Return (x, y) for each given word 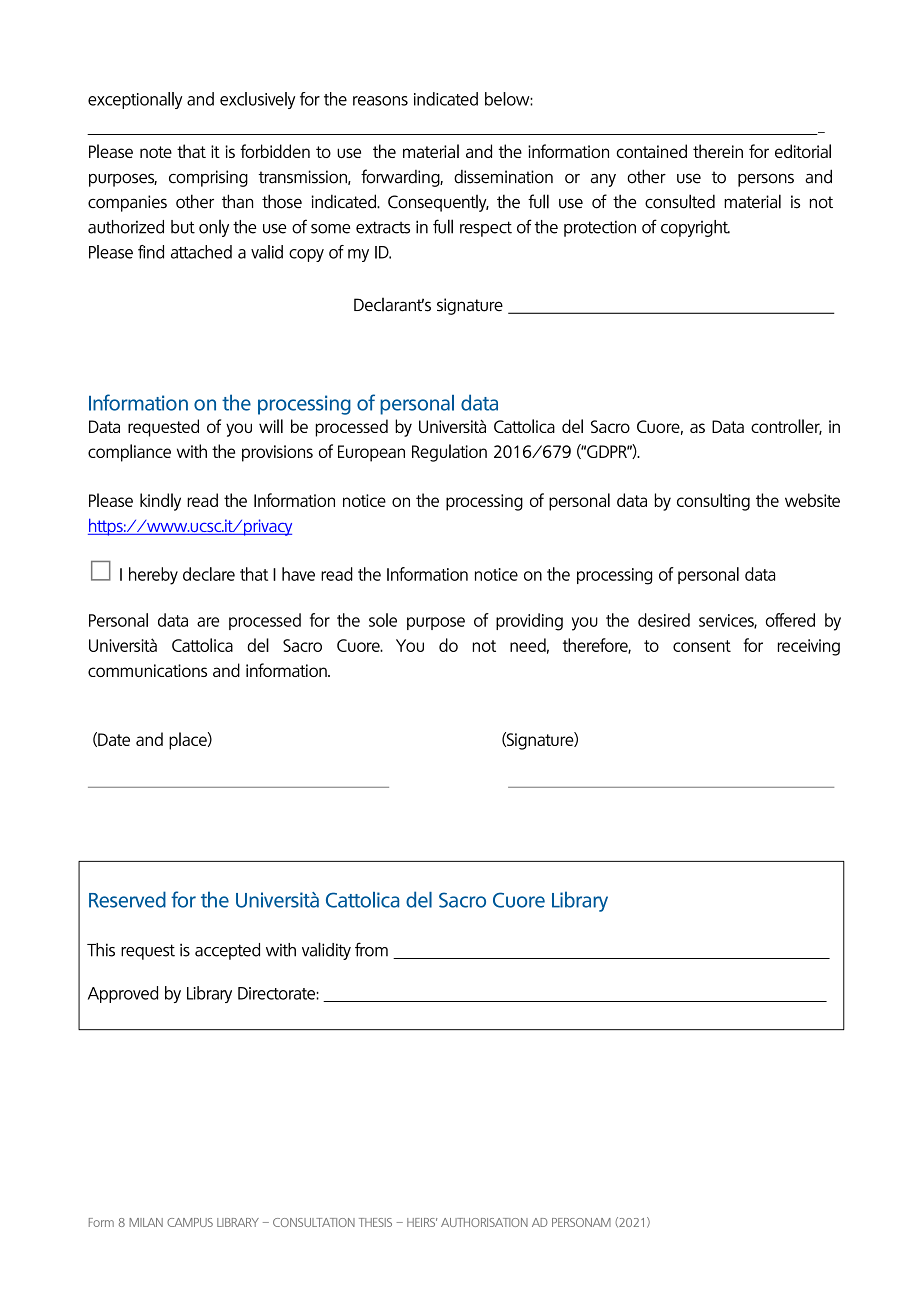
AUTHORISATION (484, 1222)
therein (718, 151)
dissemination (503, 177)
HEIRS (422, 1222)
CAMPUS (190, 1222)
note (156, 152)
